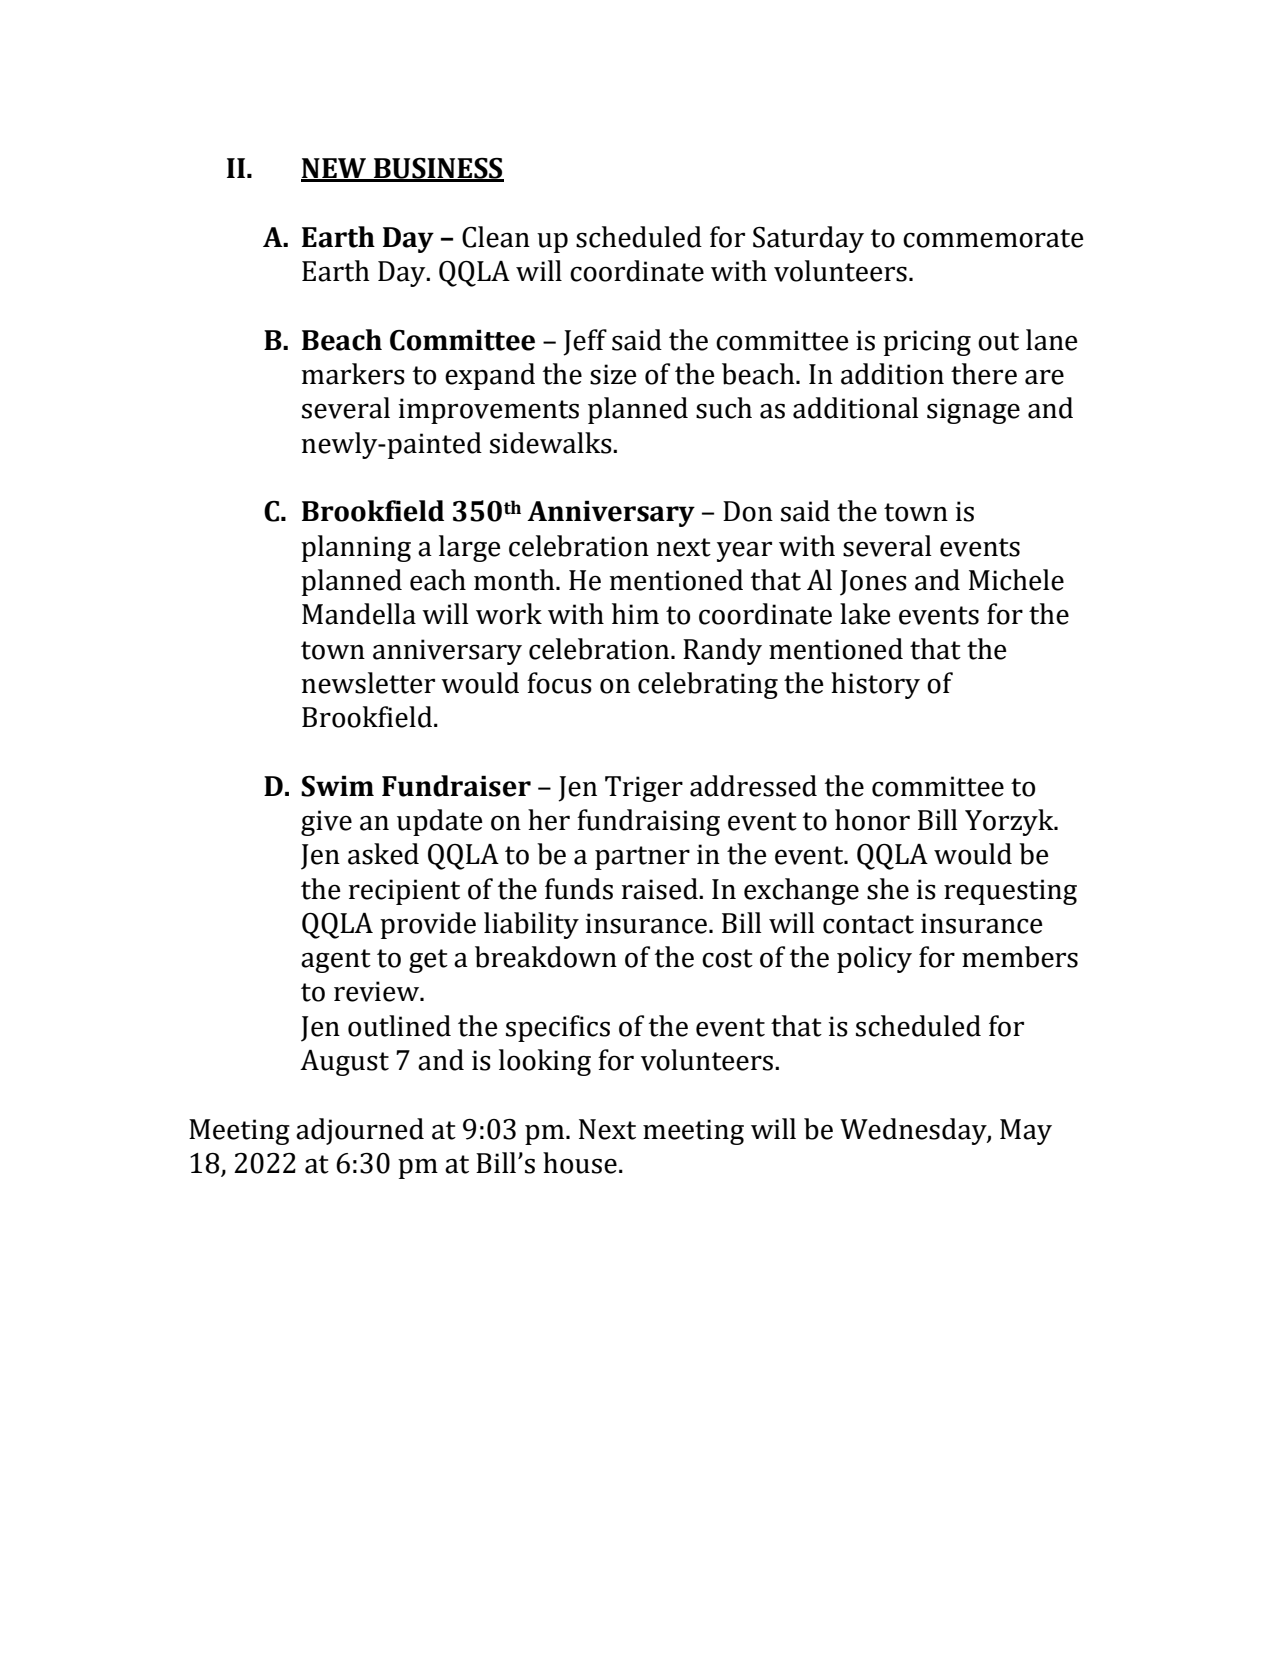 This screenshot has width=1279, height=1655. What do you see at coordinates (973, 411) in the screenshot?
I see `signage` at bounding box center [973, 411].
